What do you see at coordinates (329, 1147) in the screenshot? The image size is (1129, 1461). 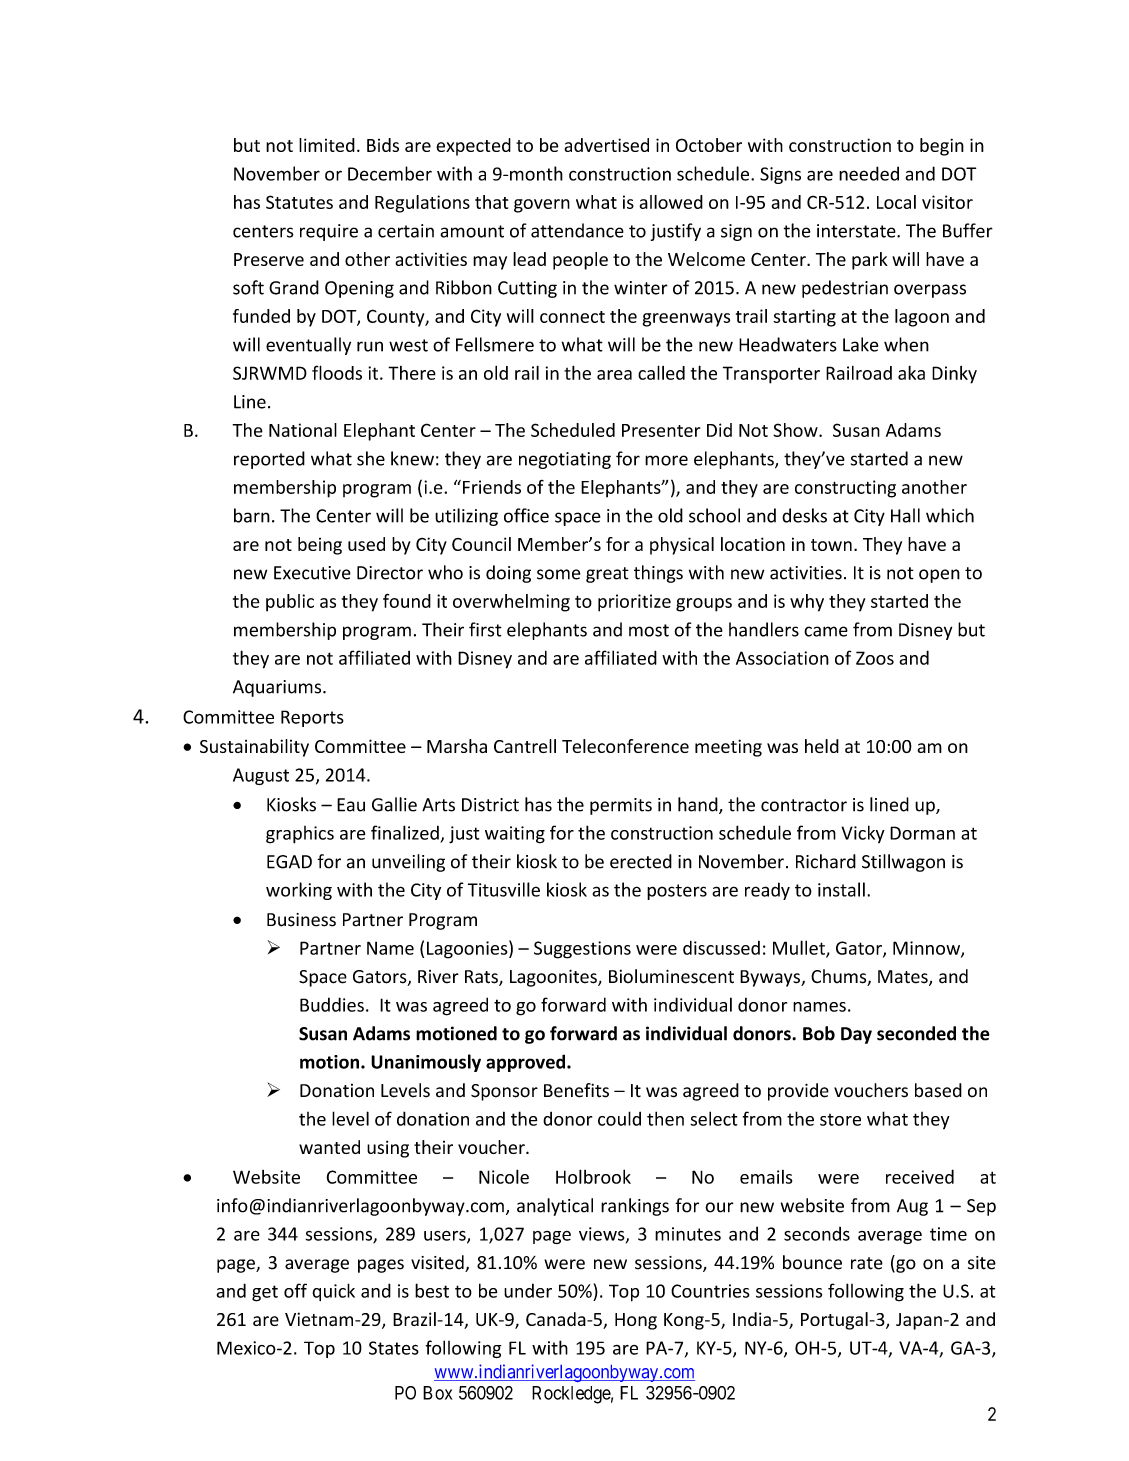 I see `wanted` at bounding box center [329, 1147].
